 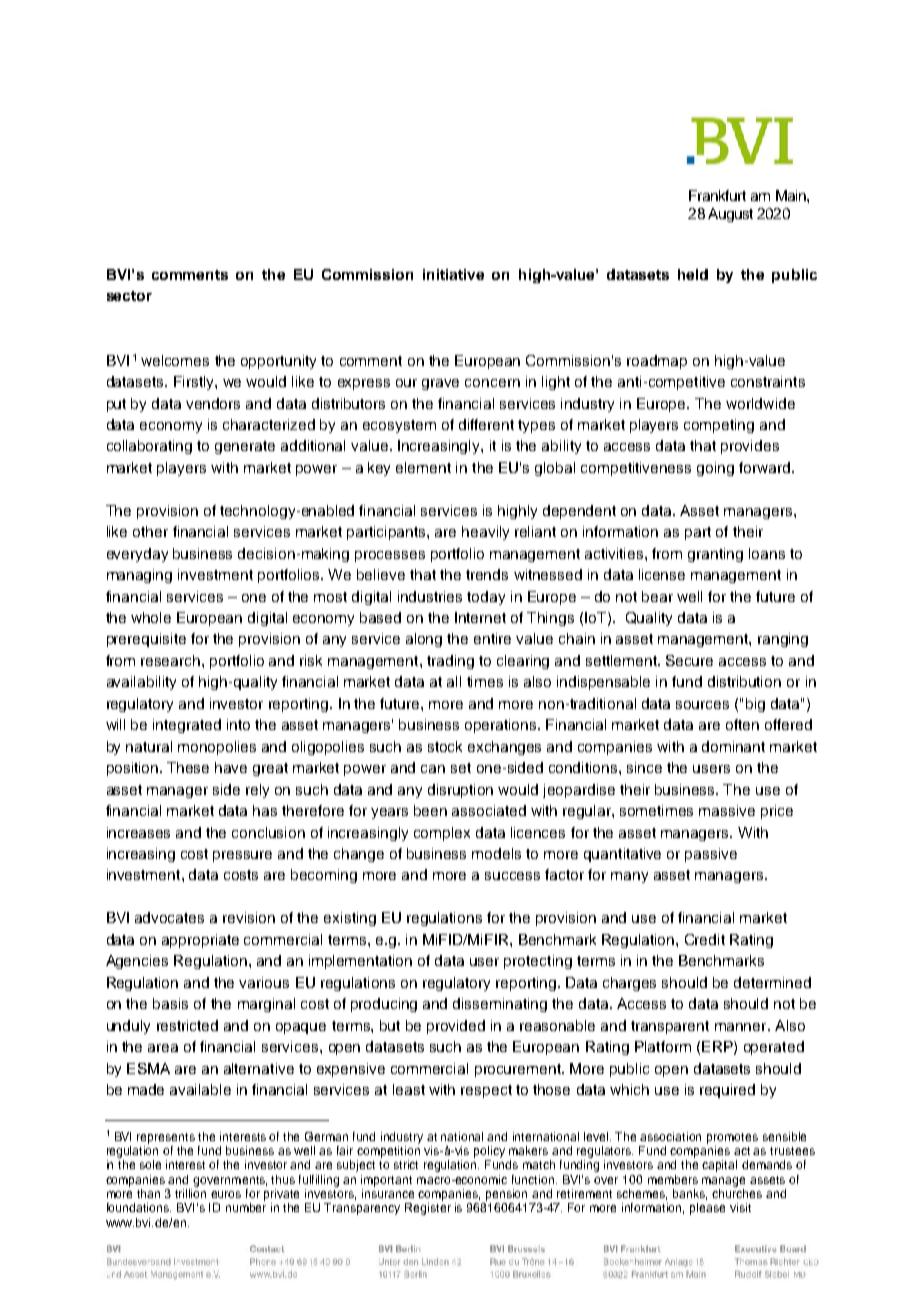 I want to click on all, so click(x=454, y=681).
